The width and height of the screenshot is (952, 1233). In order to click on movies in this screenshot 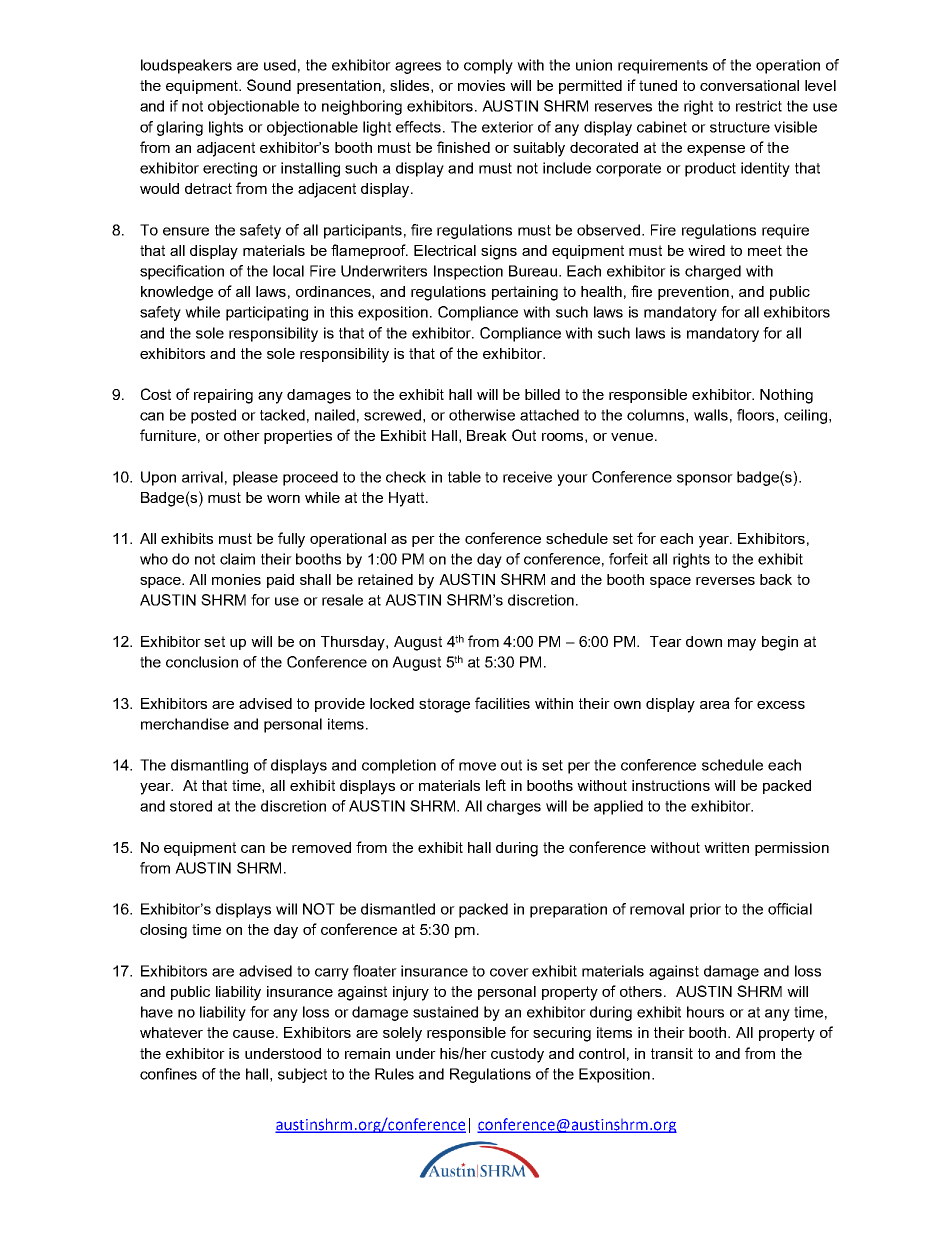, I will do `click(481, 85)`.
